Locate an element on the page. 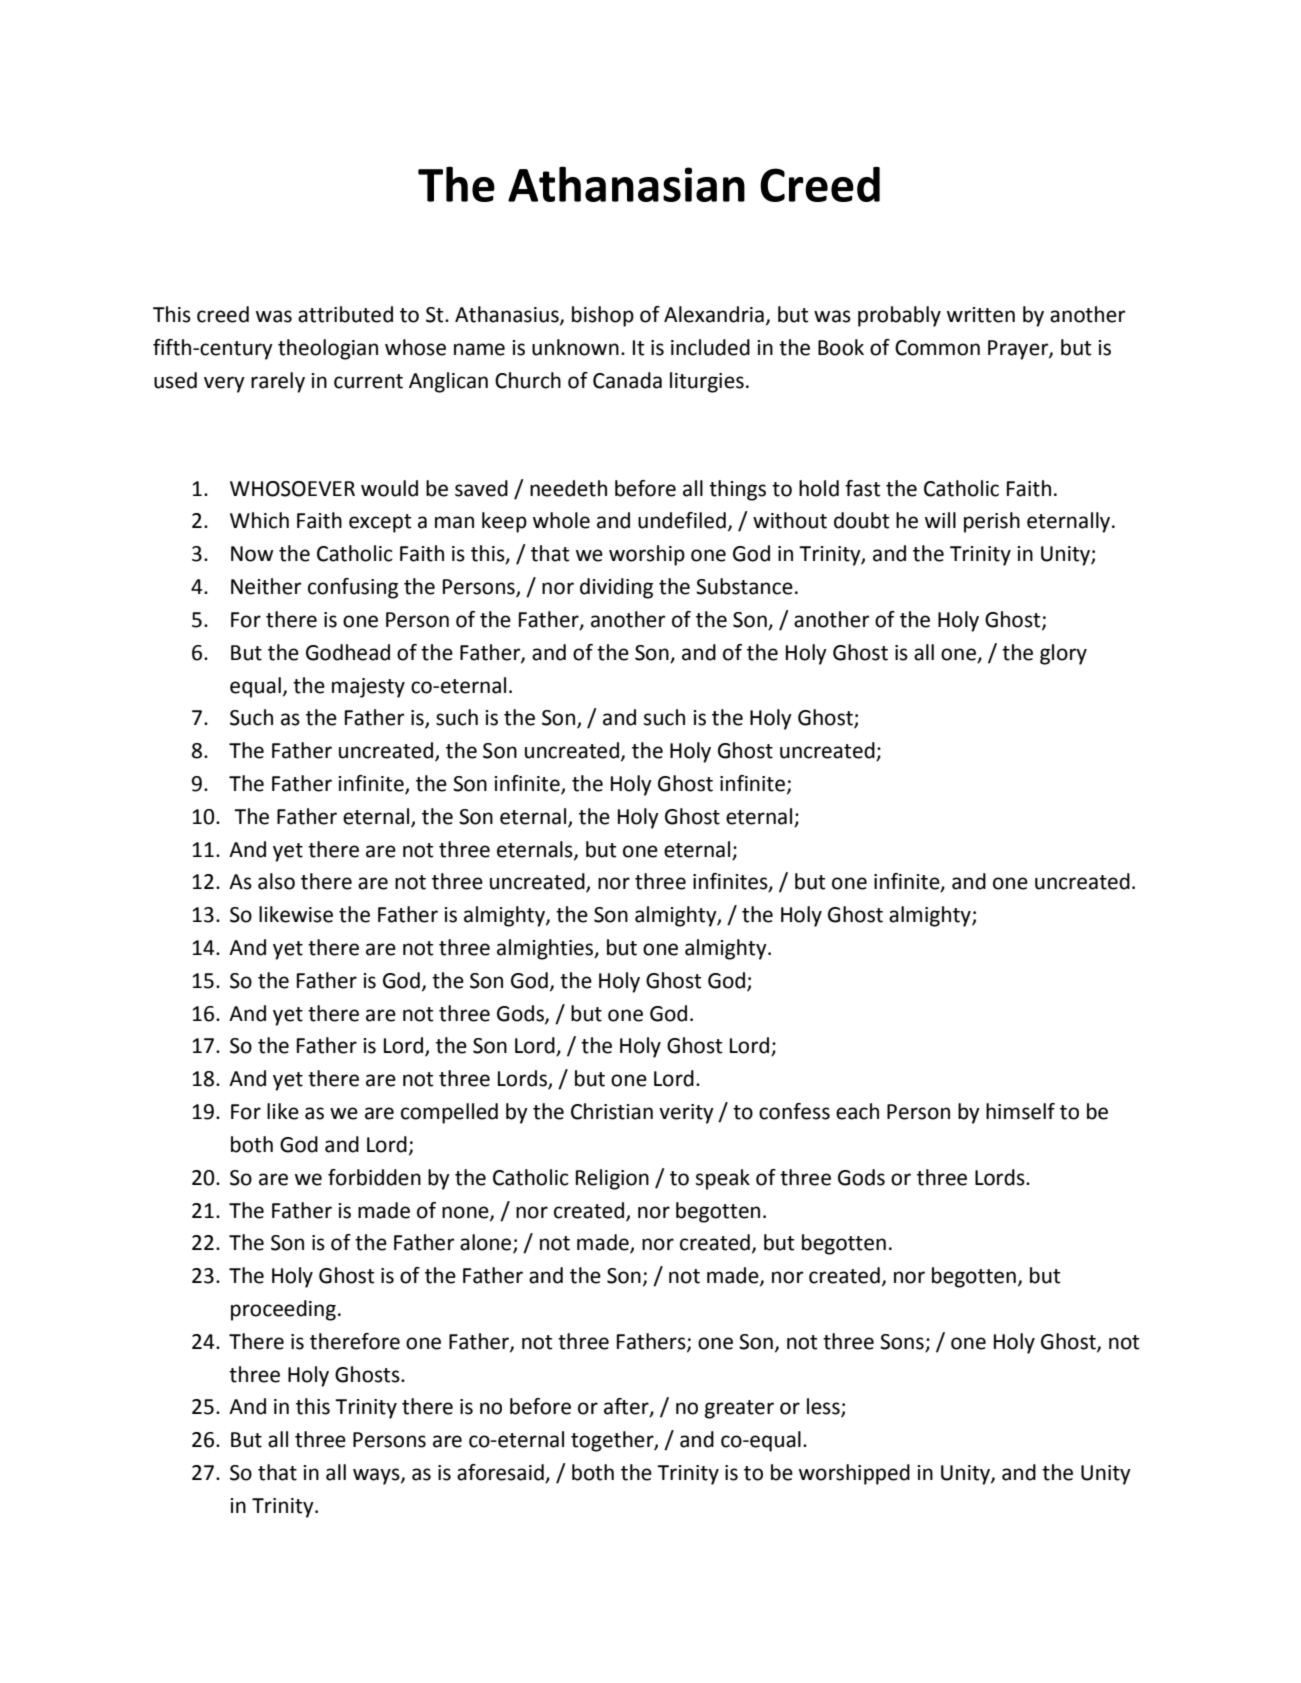  Christian is located at coordinates (612, 1111).
